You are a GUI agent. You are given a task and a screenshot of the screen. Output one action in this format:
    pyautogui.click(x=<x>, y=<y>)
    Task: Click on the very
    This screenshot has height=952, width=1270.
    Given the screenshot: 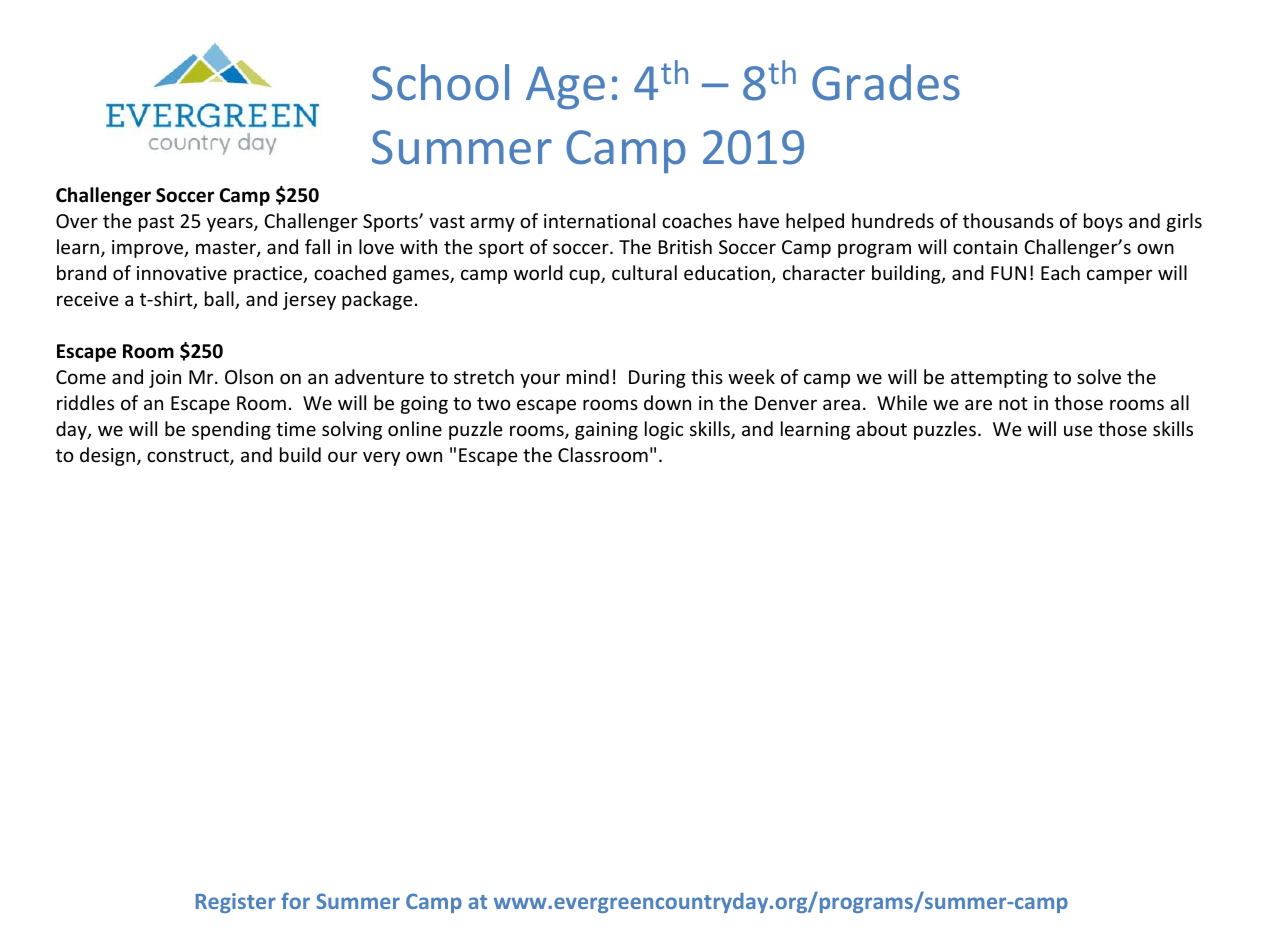 What is the action you would take?
    pyautogui.click(x=381, y=458)
